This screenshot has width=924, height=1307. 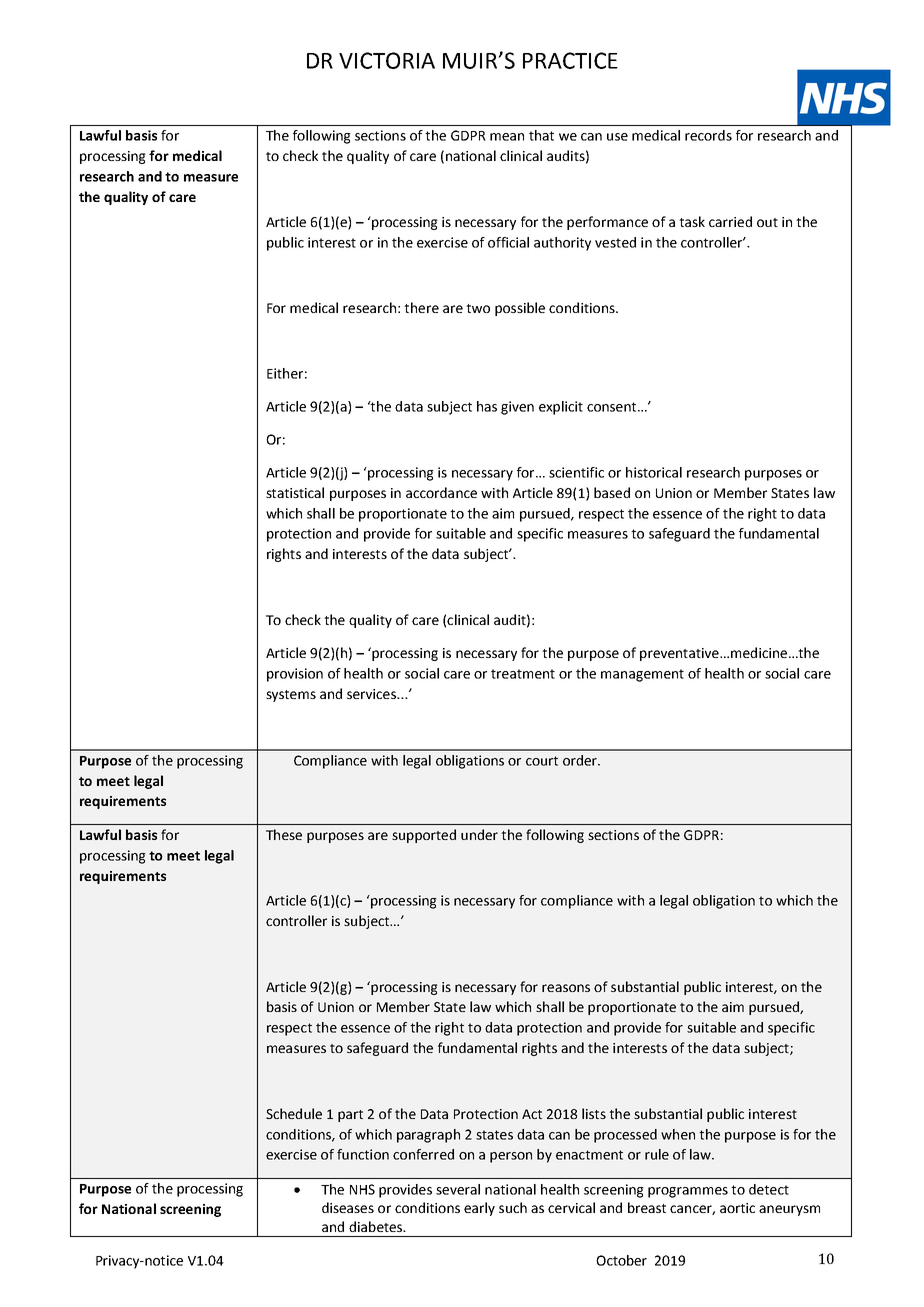 I want to click on records, so click(x=708, y=135).
